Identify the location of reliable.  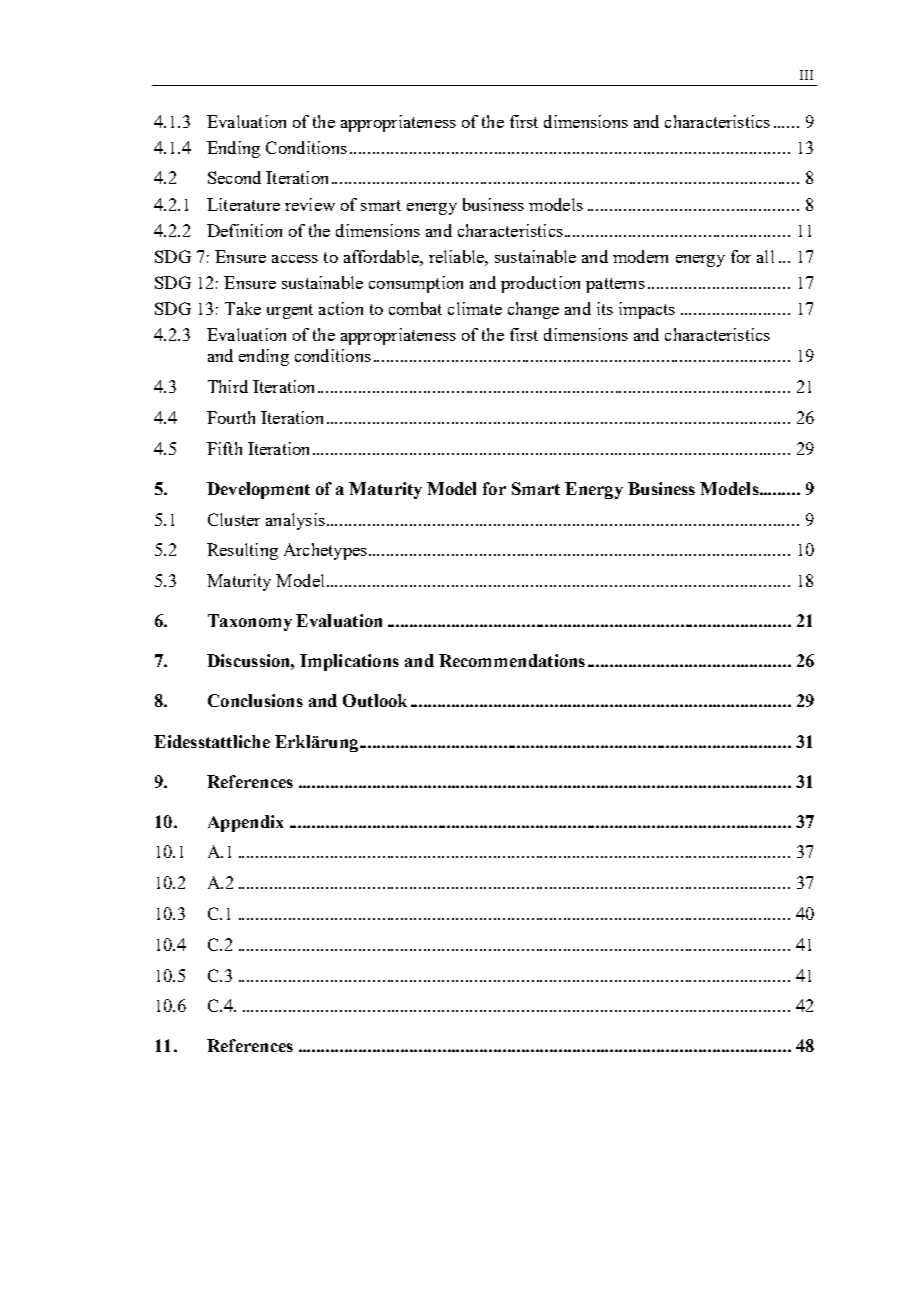
(457, 256).
